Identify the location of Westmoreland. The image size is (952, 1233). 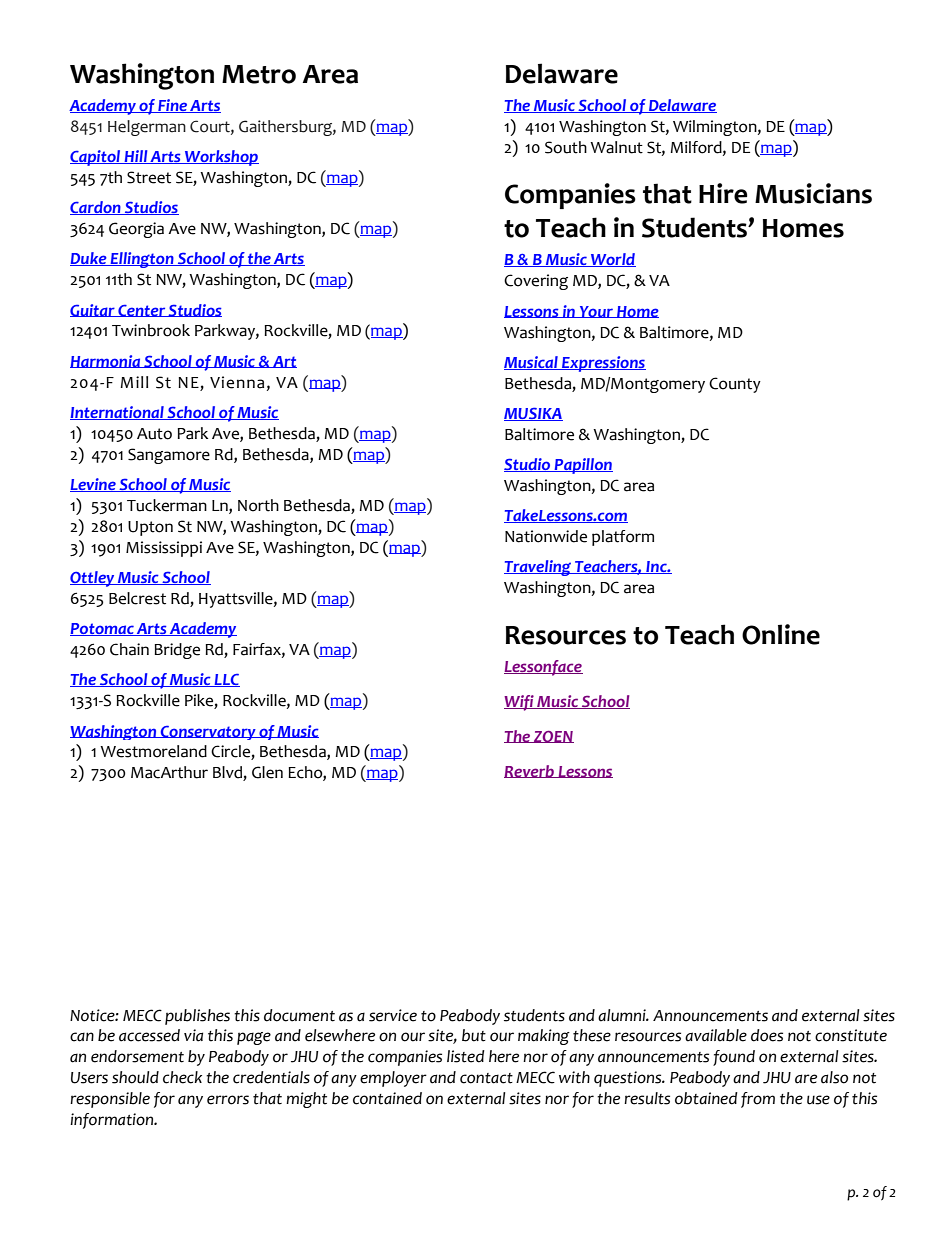
(153, 751).
